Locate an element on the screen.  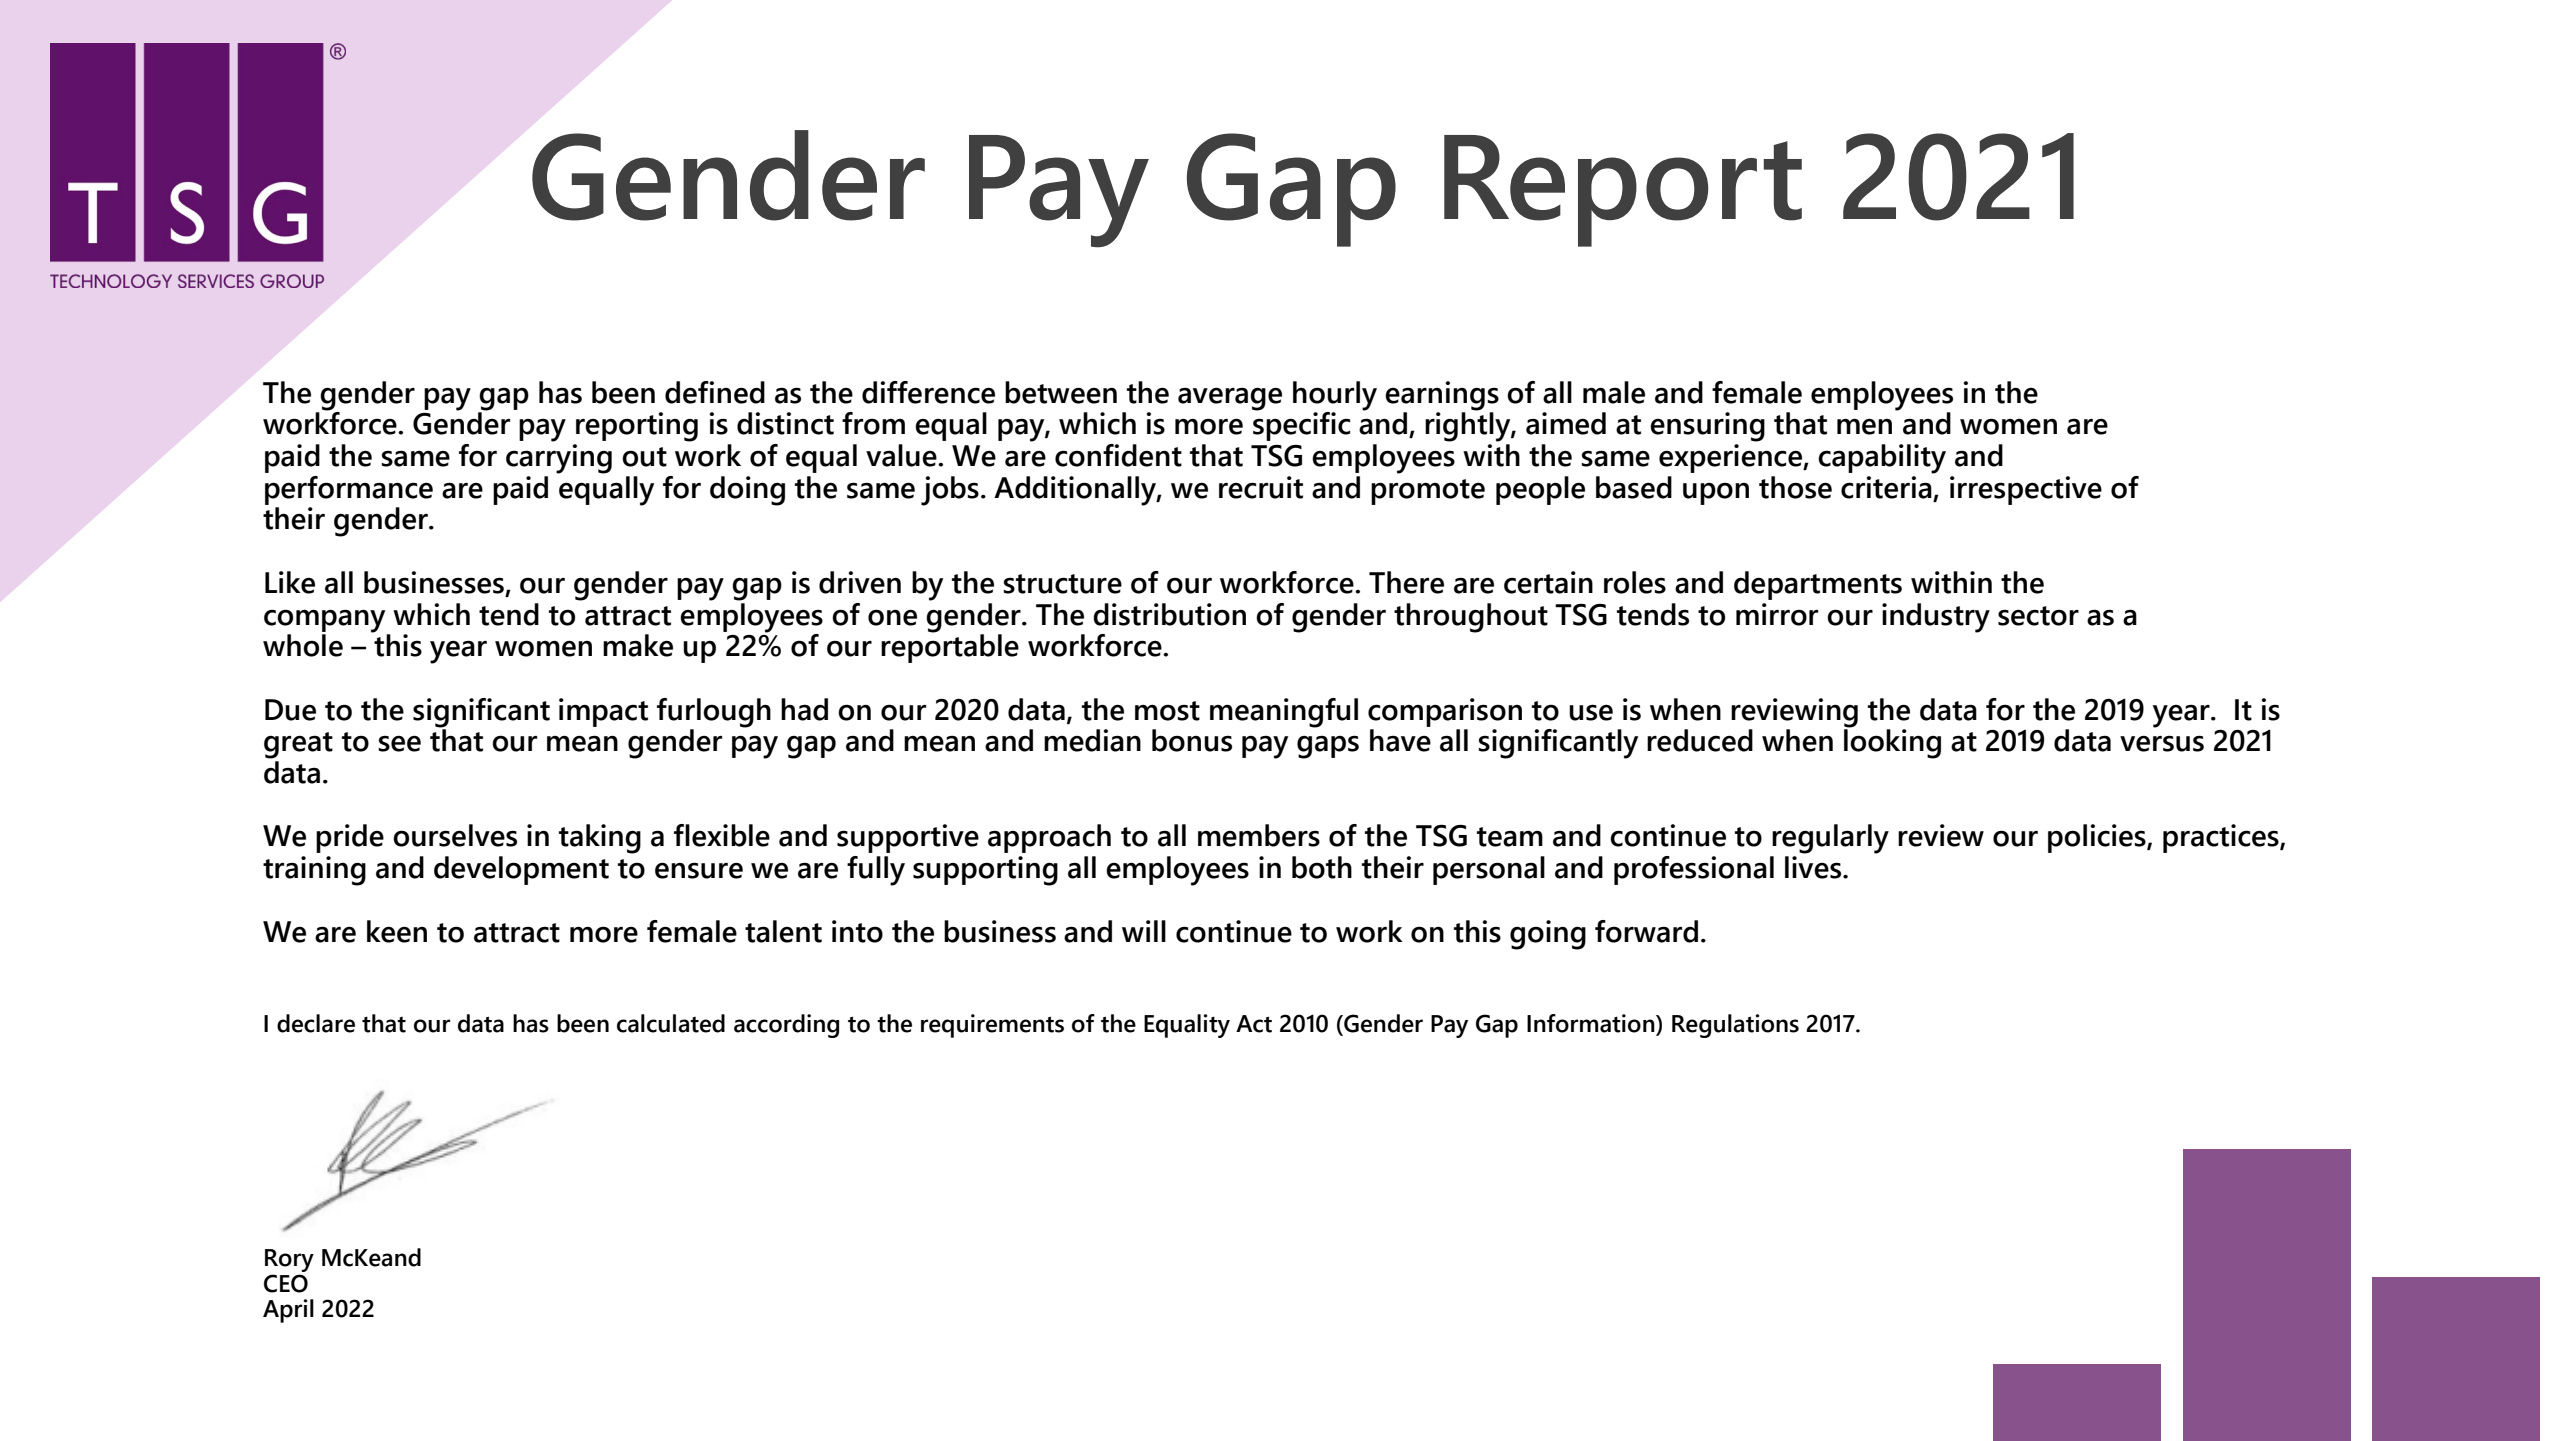
members is located at coordinates (1259, 835).
